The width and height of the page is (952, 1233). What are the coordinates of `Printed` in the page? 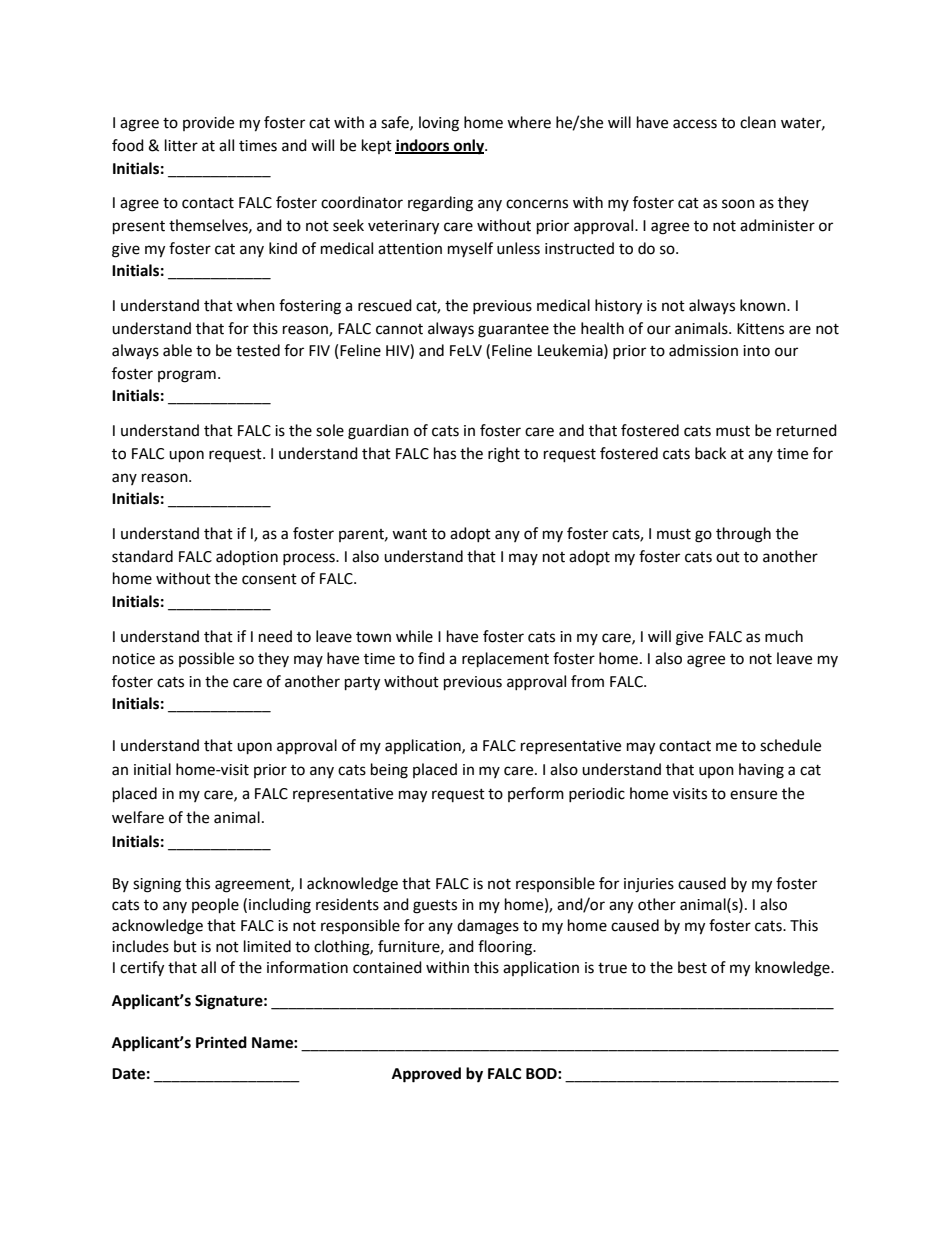 It's located at (221, 1042).
